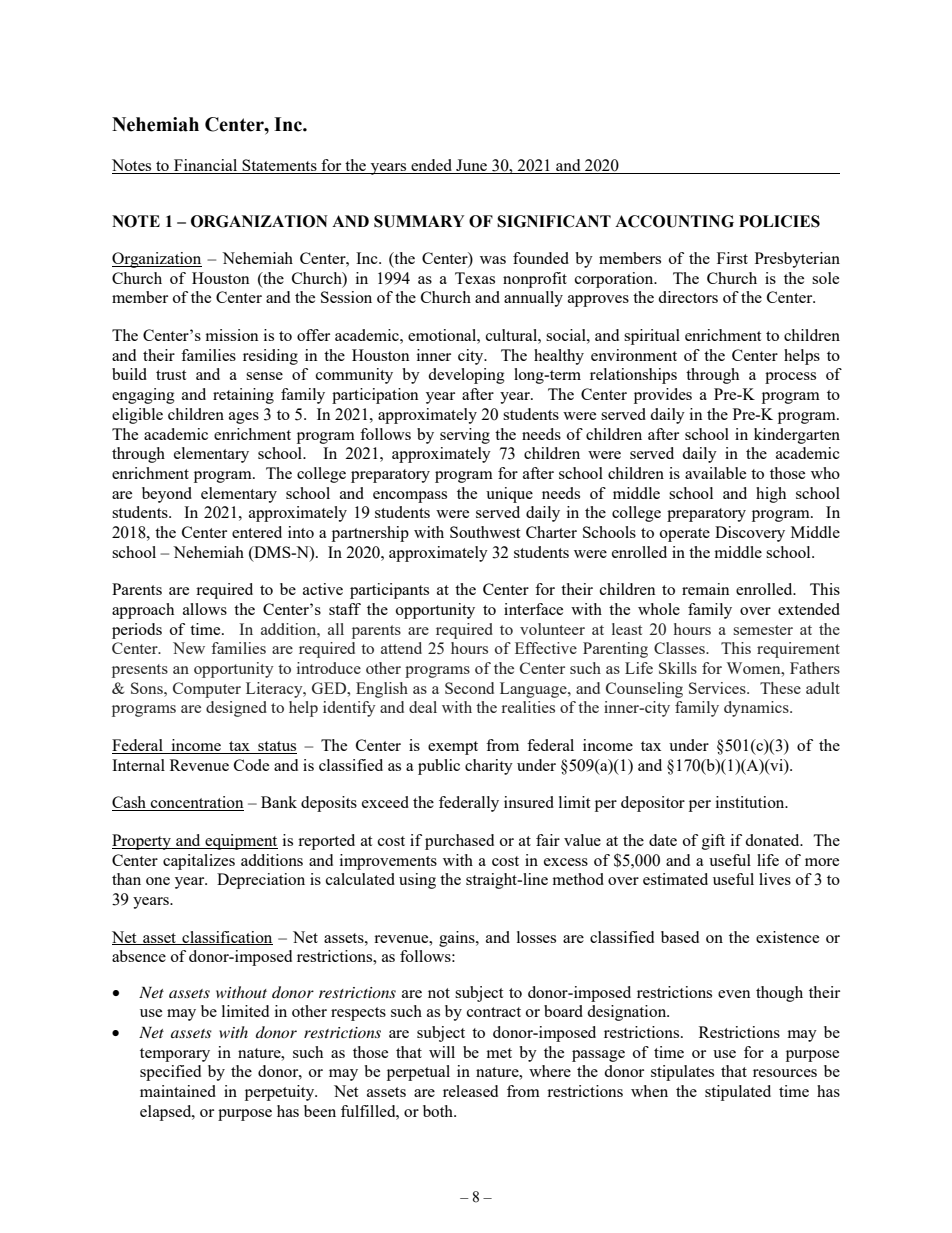  I want to click on high, so click(771, 495).
